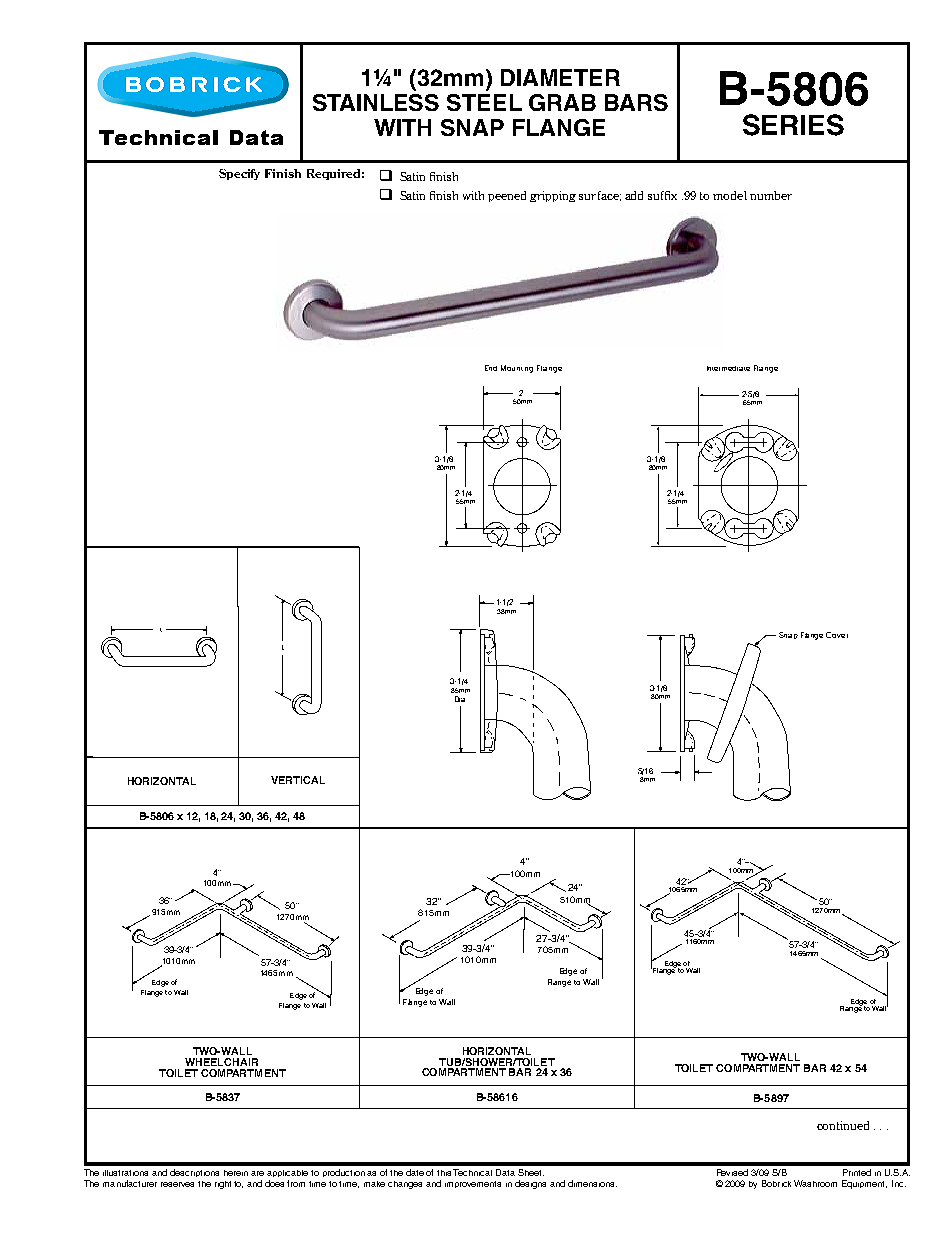  Describe the element at coordinates (236, 1173) in the screenshot. I see `herein` at that location.
